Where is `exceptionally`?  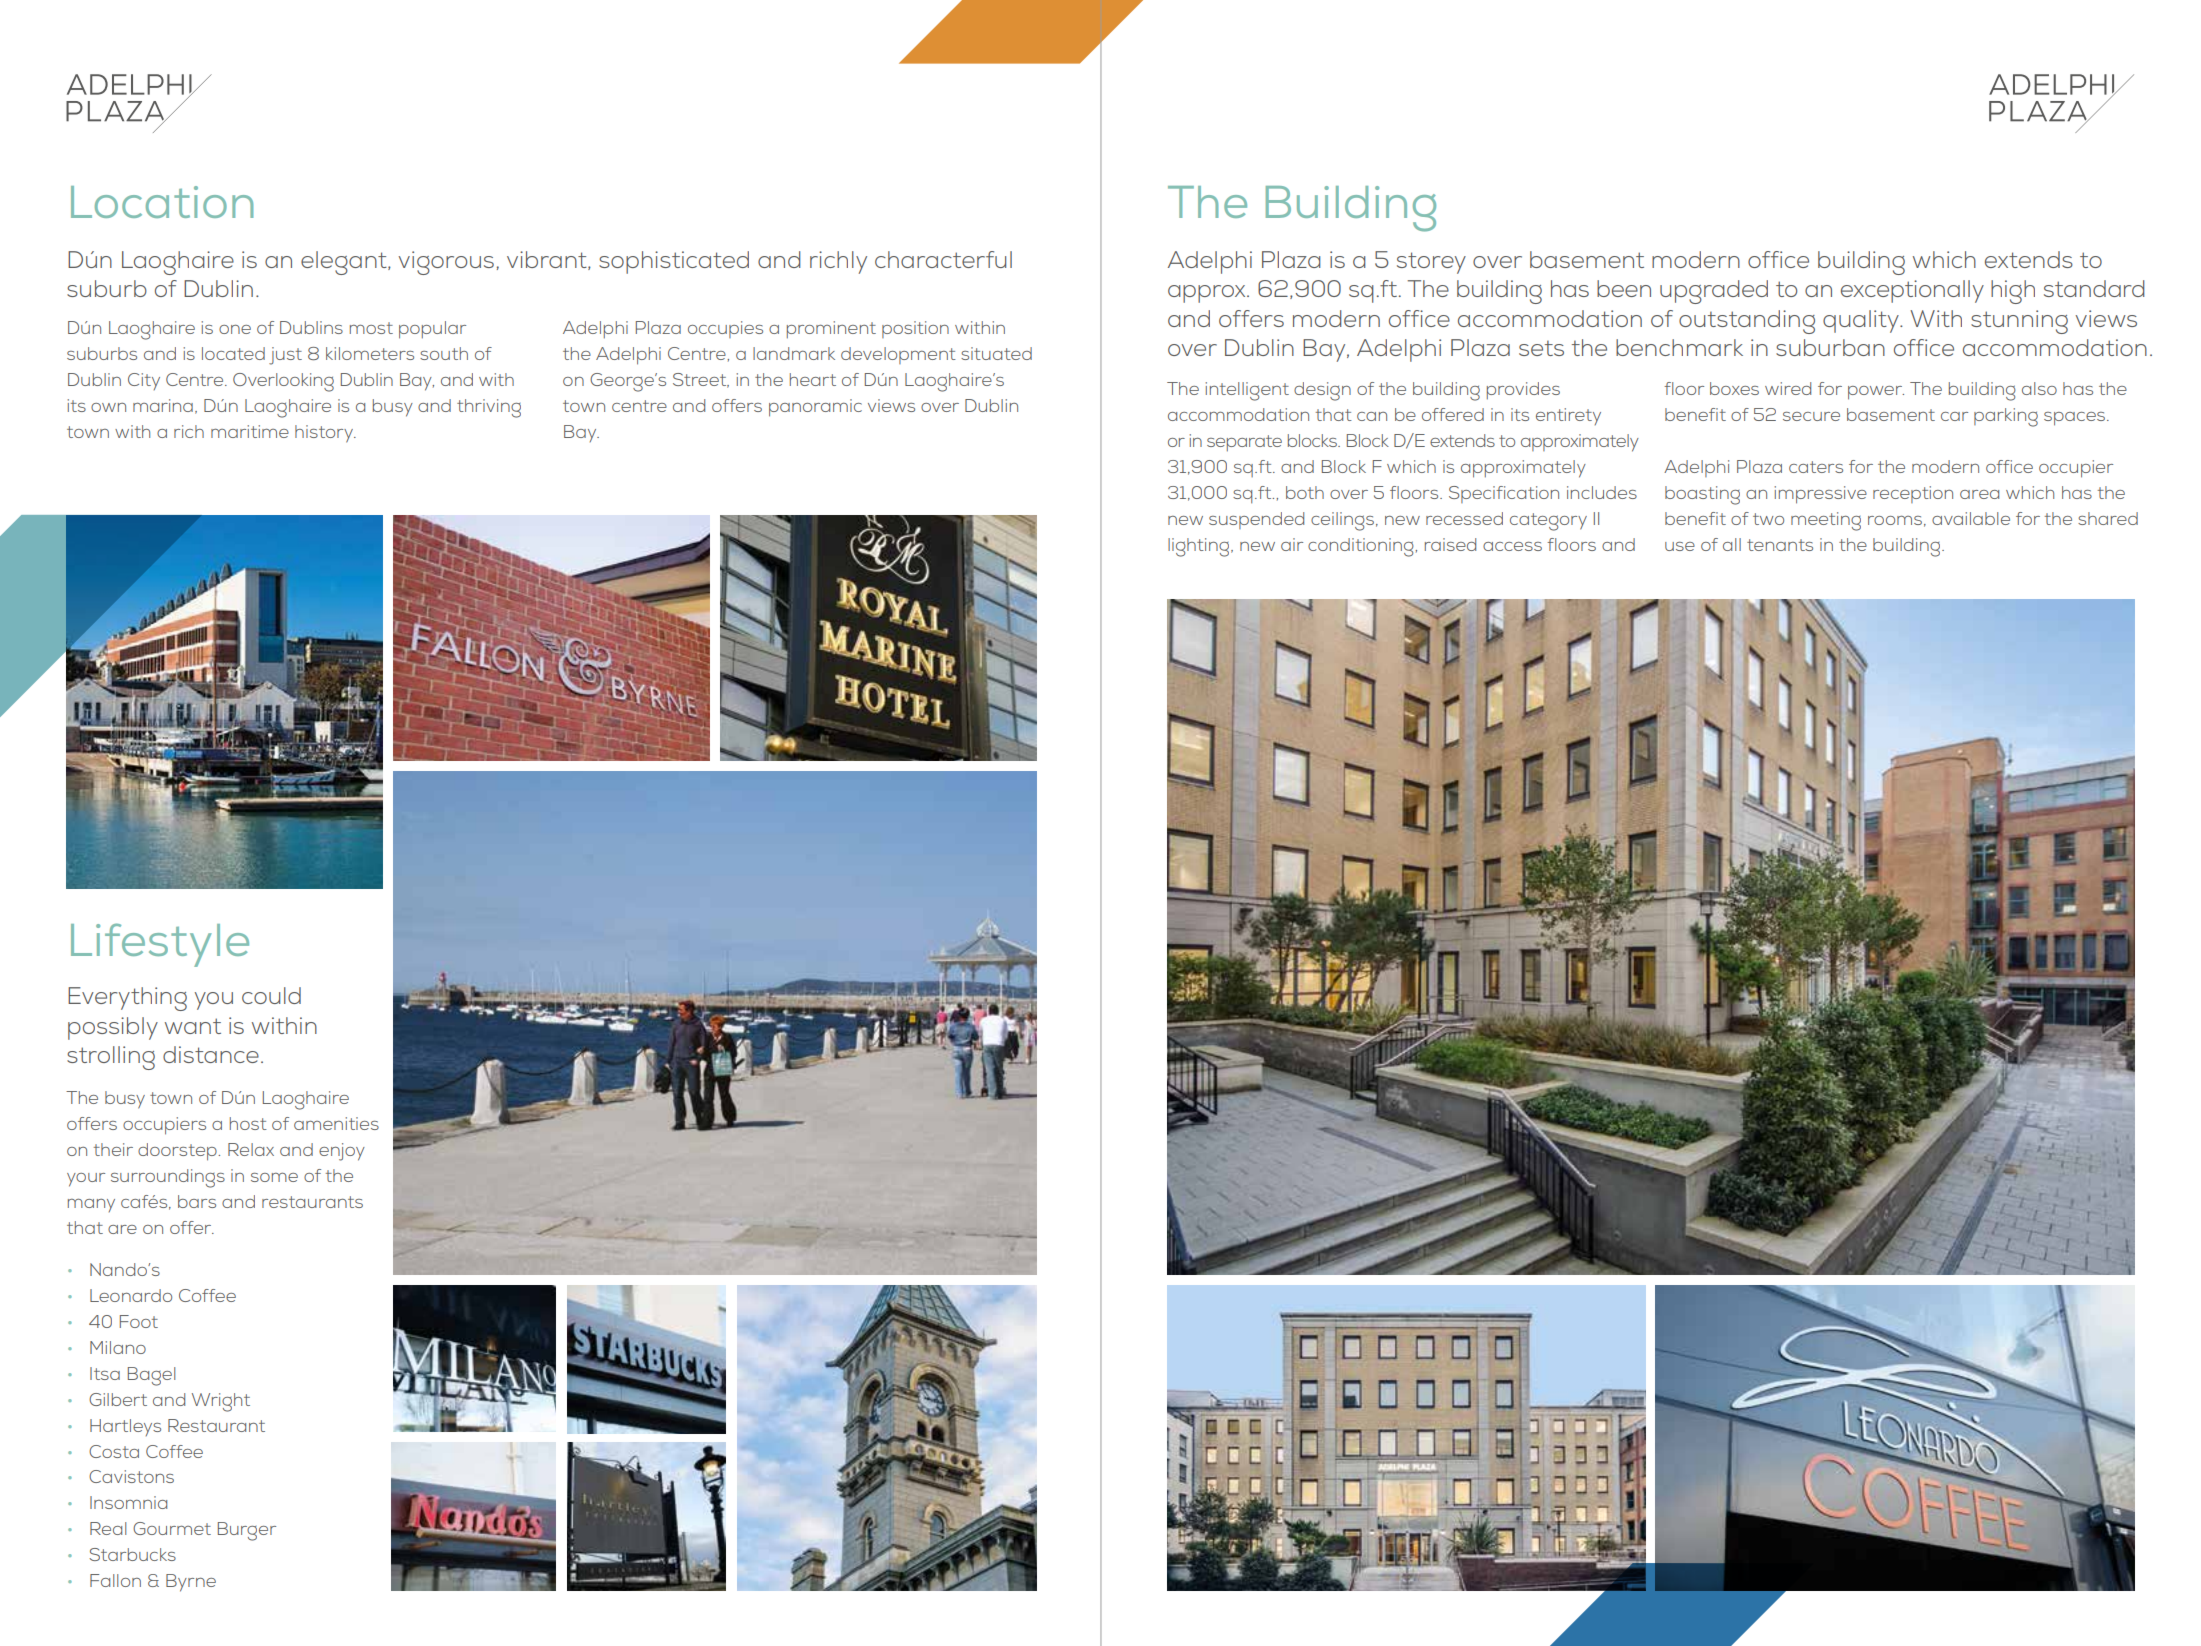
exceptionally is located at coordinates (1912, 291).
